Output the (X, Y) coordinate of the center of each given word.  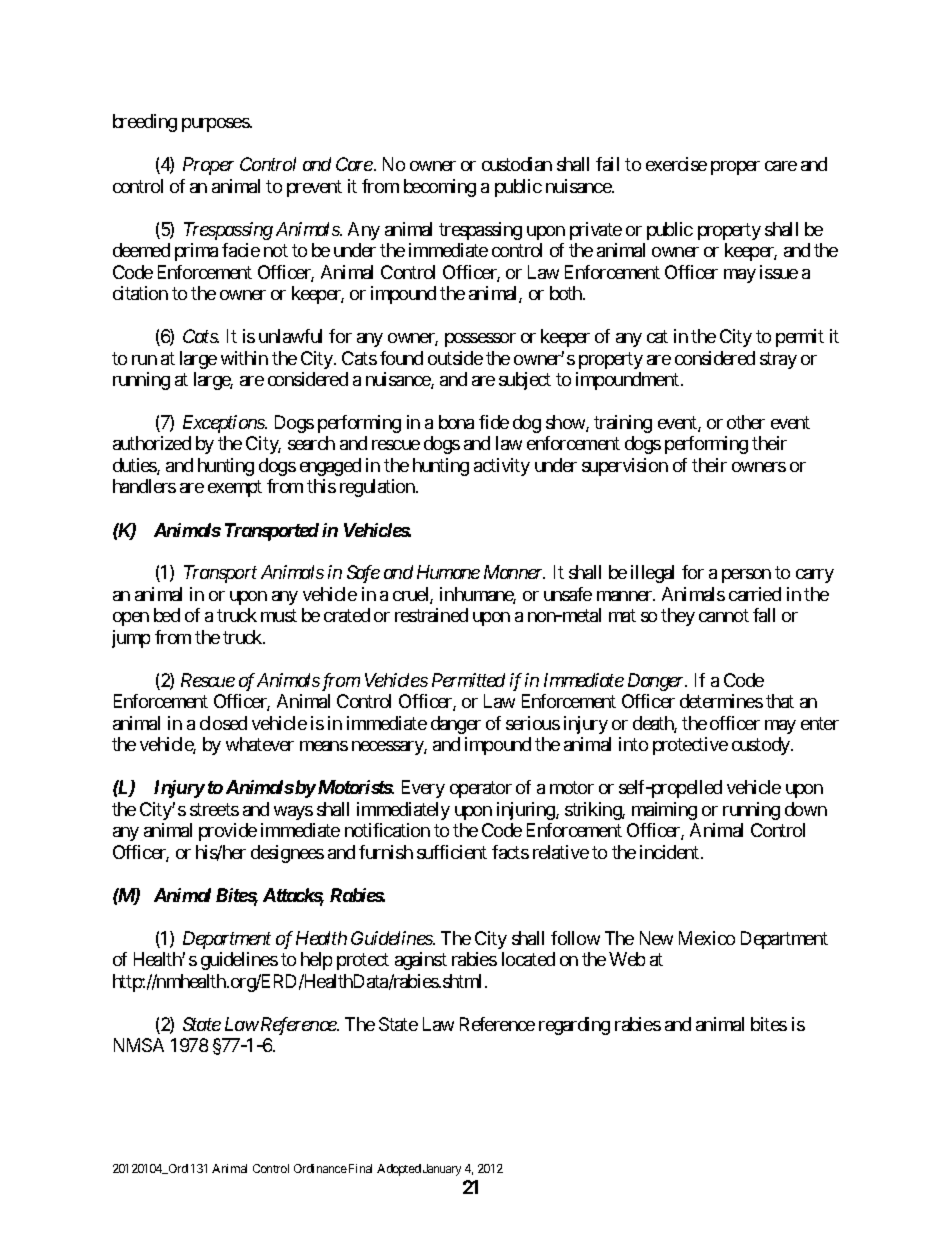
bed (167, 615)
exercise (676, 164)
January (442, 1170)
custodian (517, 164)
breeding (145, 123)
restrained (431, 615)
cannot (724, 616)
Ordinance (320, 1168)
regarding (574, 1026)
